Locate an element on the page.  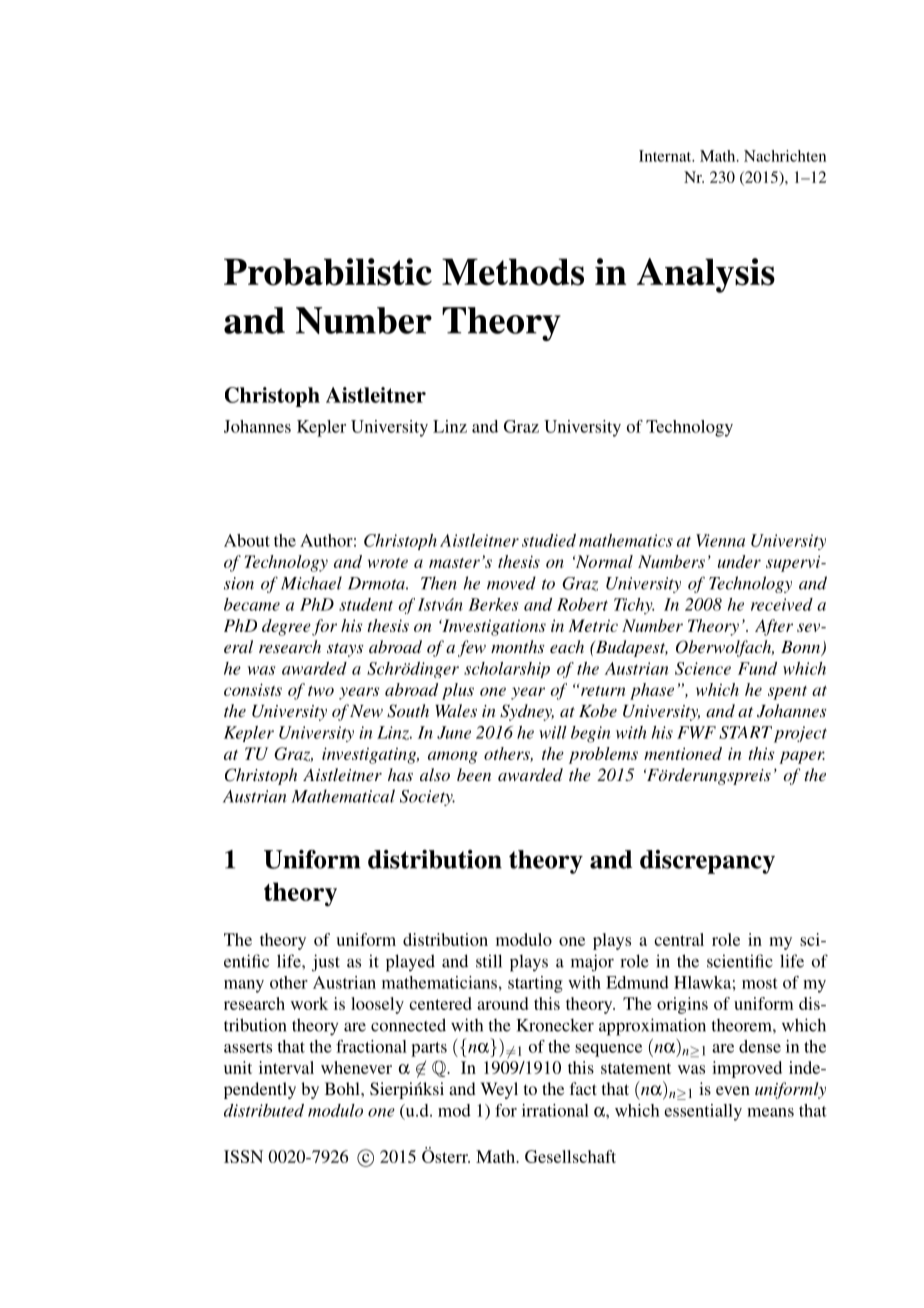
Nachrichten is located at coordinates (785, 156).
